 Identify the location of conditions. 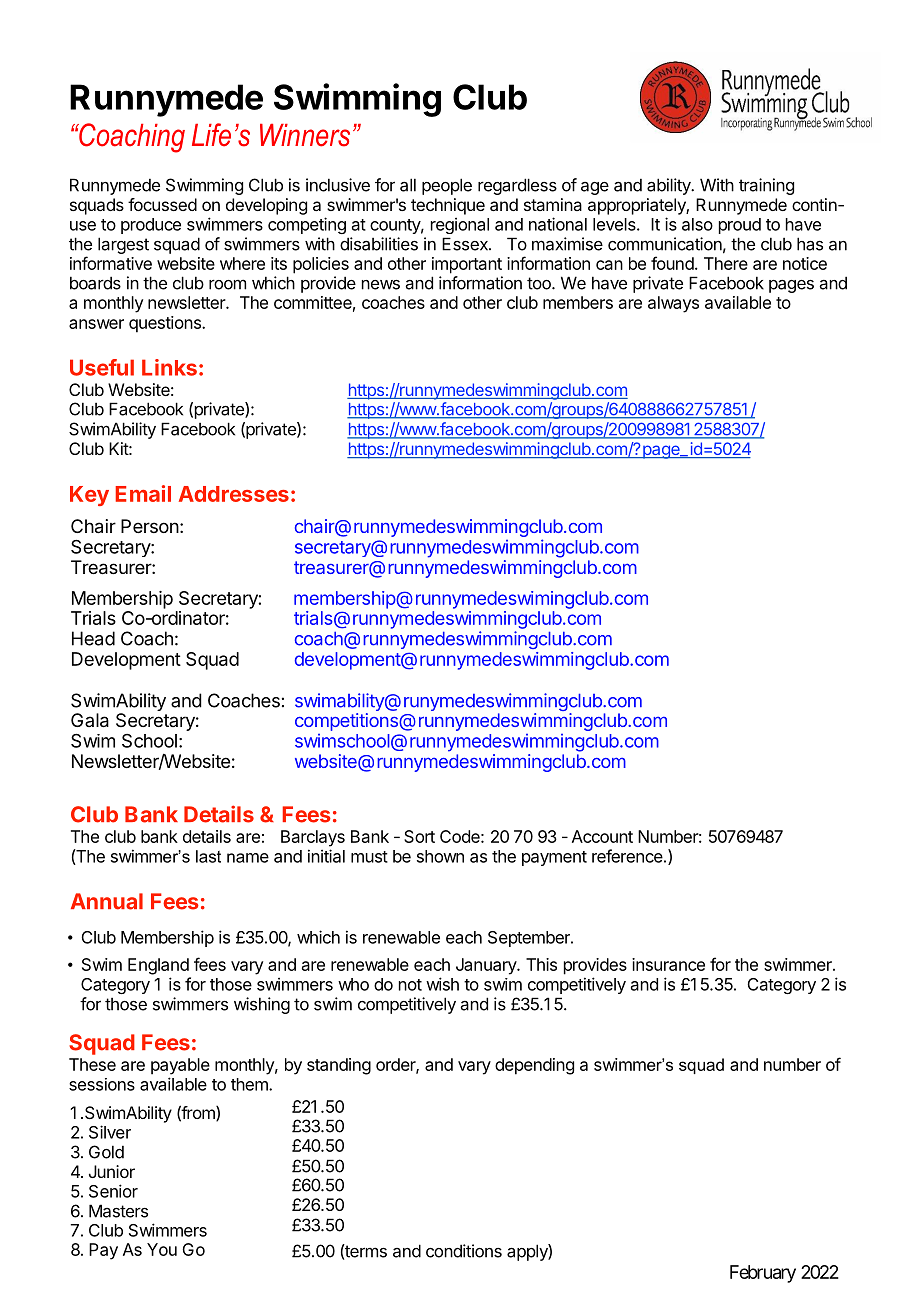
(464, 1251).
